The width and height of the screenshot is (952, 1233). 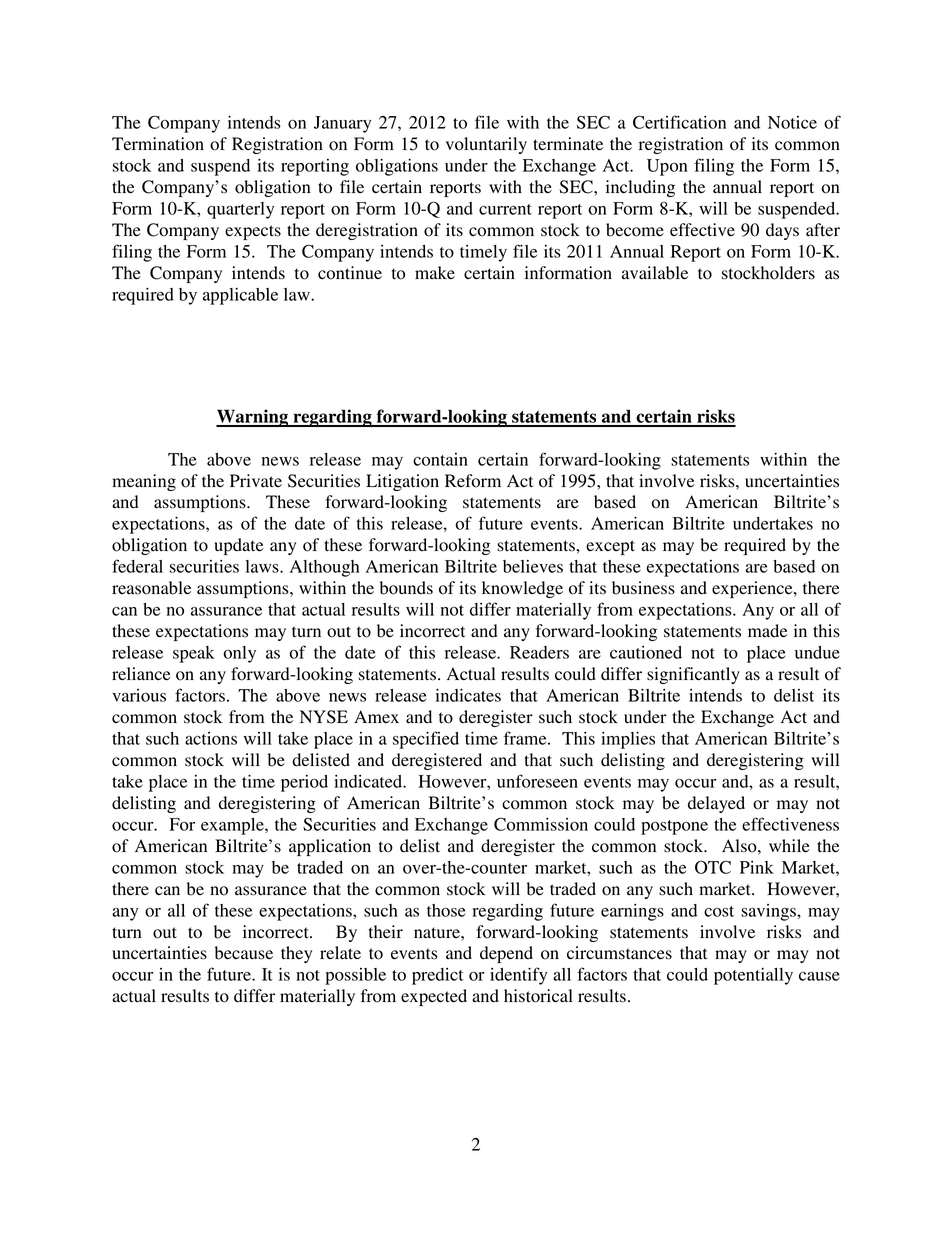 What do you see at coordinates (506, 954) in the screenshot?
I see `depend` at bounding box center [506, 954].
